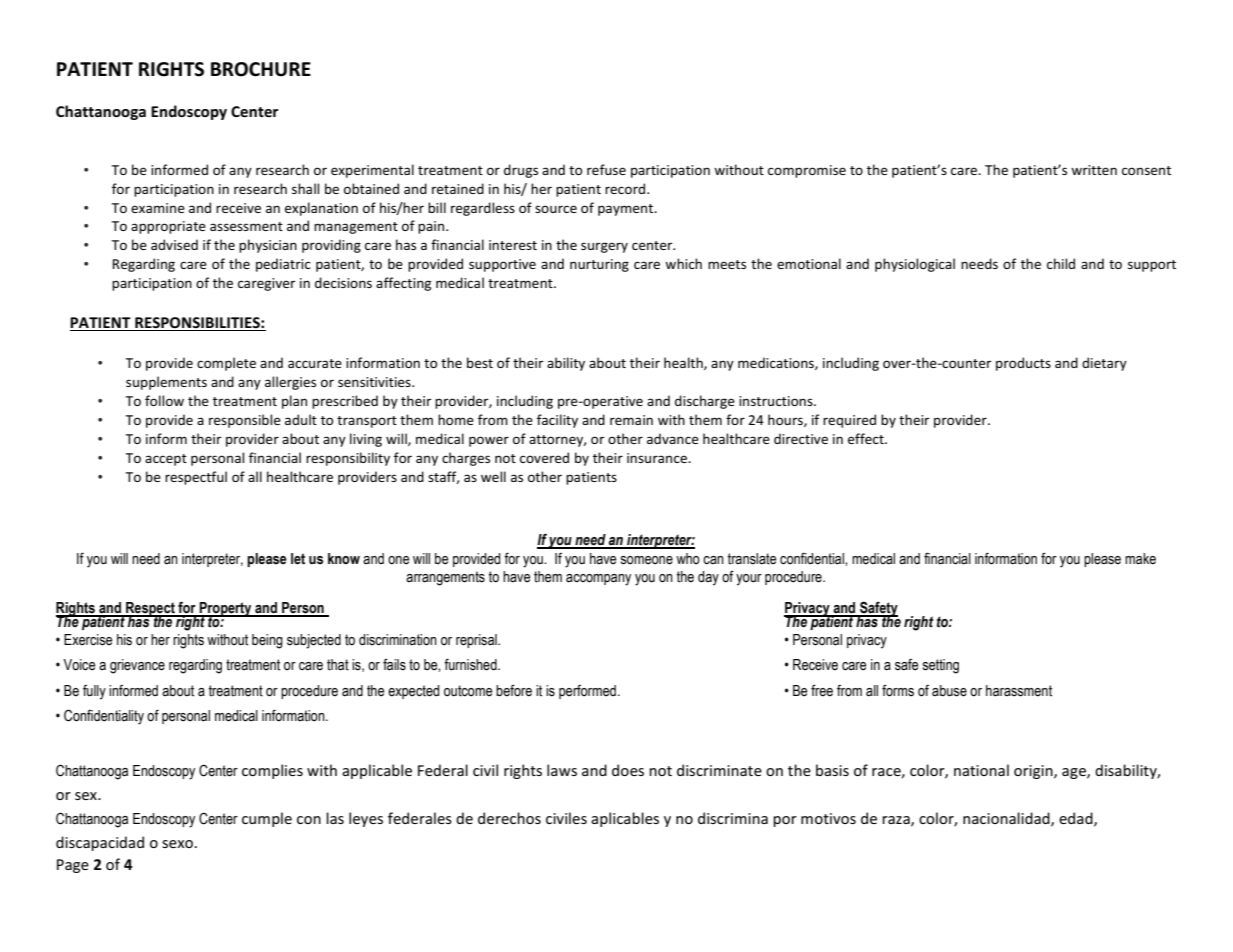  Describe the element at coordinates (73, 866) in the document. I see `Page` at that location.
